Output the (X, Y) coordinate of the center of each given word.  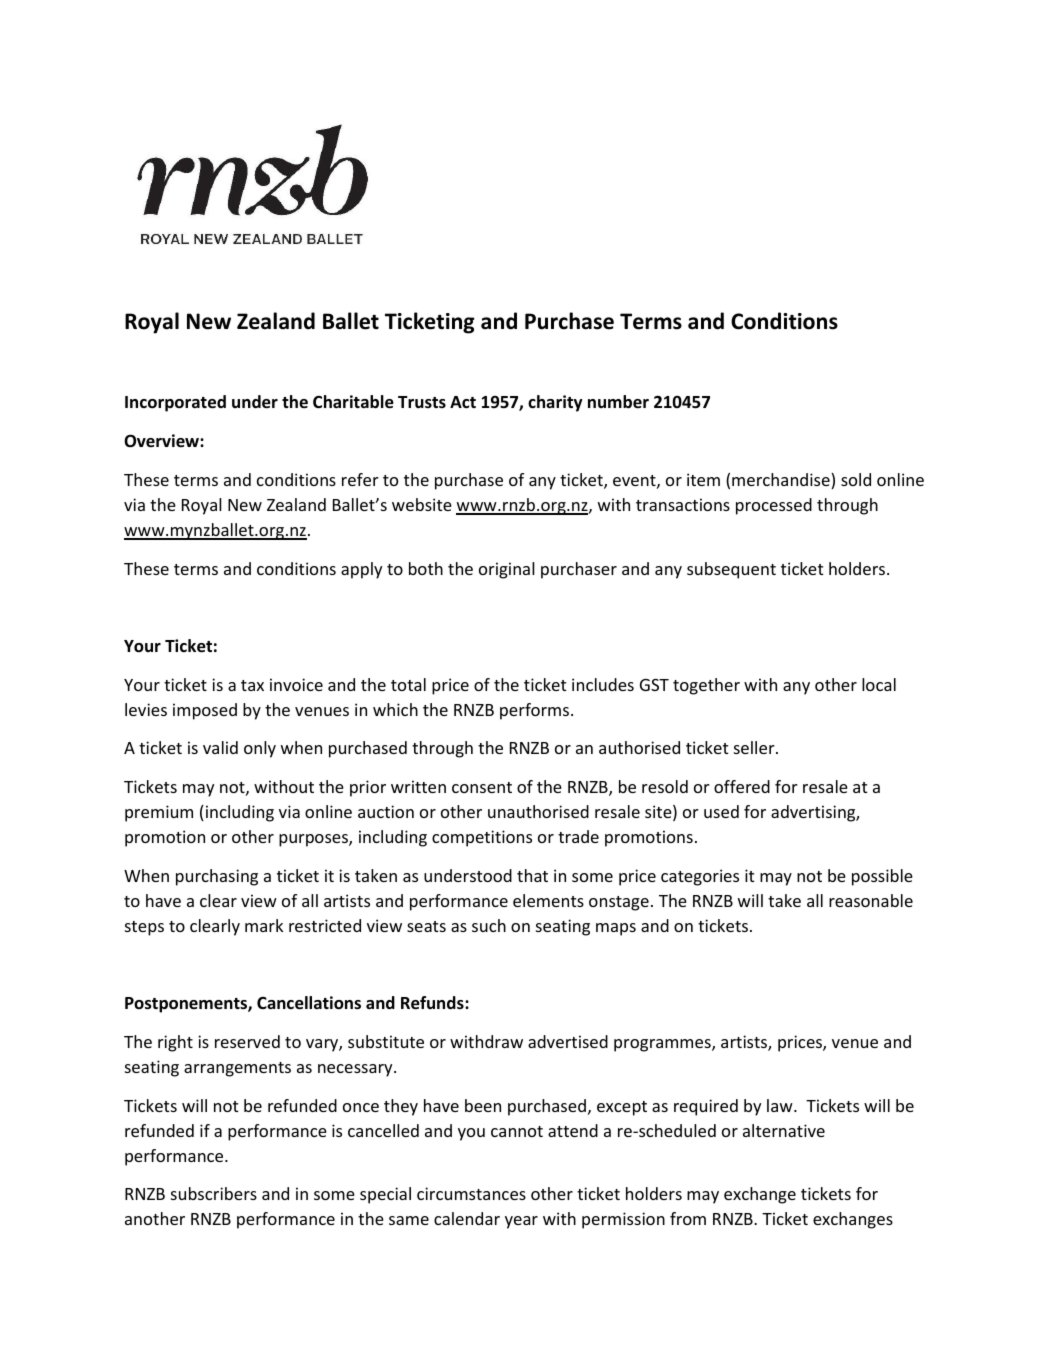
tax (252, 685)
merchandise (782, 481)
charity (555, 403)
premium (159, 813)
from (688, 1218)
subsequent (731, 570)
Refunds (433, 1003)
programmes (663, 1045)
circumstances (471, 1193)
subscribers (214, 1193)
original (507, 570)
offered (742, 786)
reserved (247, 1041)
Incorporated (175, 403)
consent (482, 787)
